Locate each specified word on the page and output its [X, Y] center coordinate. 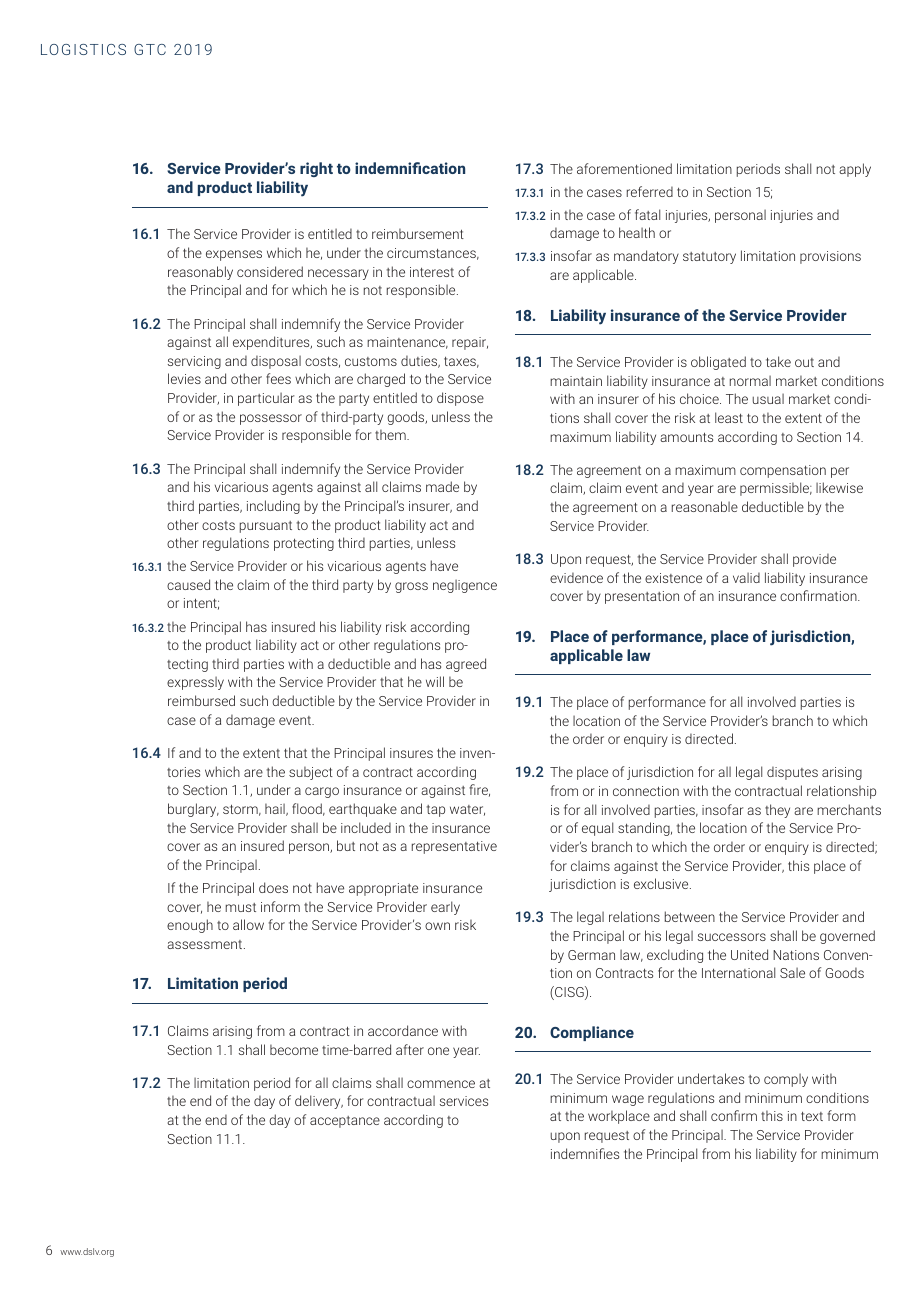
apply [855, 170]
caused [188, 584]
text [812, 1116]
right [316, 169]
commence [441, 1084]
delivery [319, 1102]
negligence [465, 586]
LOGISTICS [83, 49]
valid [746, 577]
